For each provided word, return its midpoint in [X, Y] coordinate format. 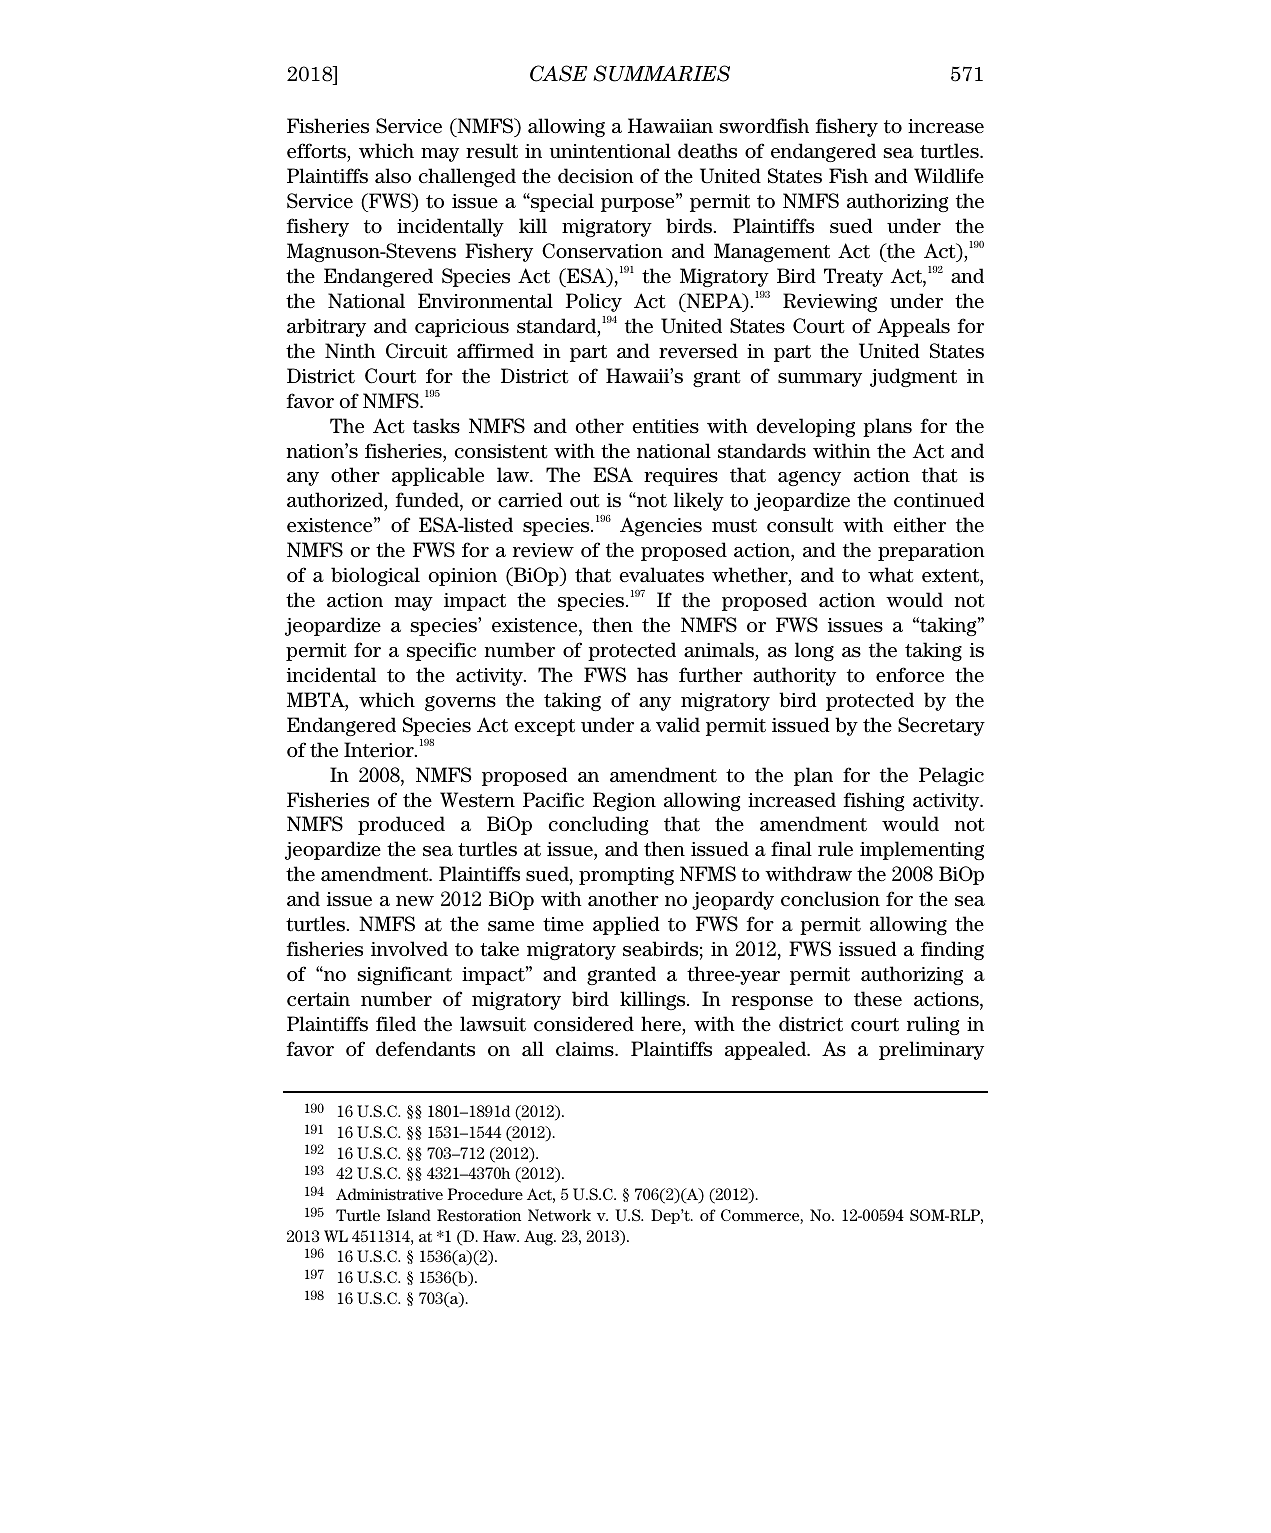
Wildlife [949, 176]
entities [665, 426]
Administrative [389, 1194]
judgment [913, 377]
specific [441, 651]
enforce [910, 675]
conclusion [830, 899]
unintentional [610, 151]
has [652, 675]
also [393, 176]
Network [559, 1215]
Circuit [417, 351]
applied [626, 925]
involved [409, 949]
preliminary [931, 1050]
